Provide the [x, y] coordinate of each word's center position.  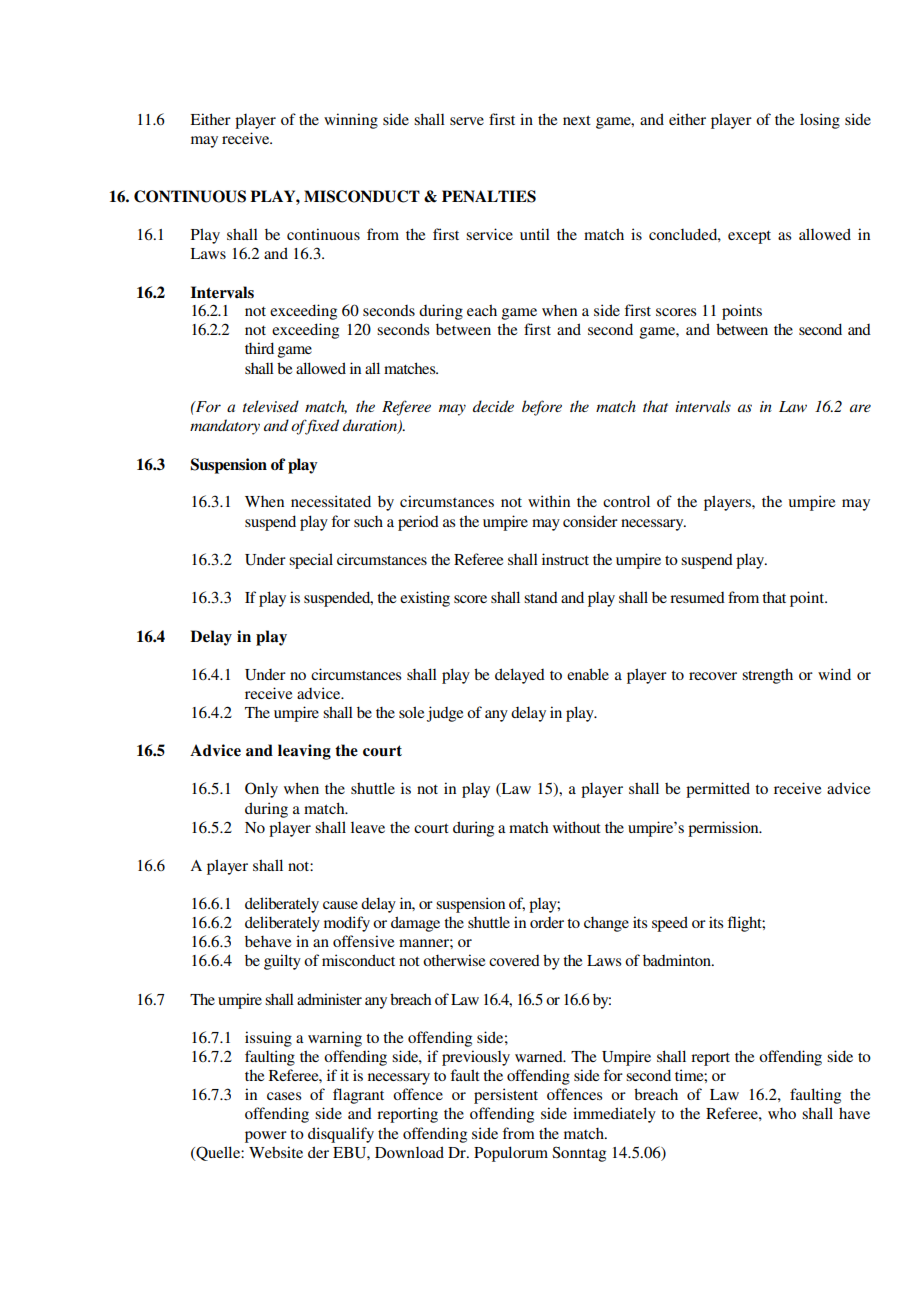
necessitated [331, 501]
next [577, 120]
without [577, 827]
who [782, 1113]
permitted [718, 790]
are [860, 408]
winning [351, 121]
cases [284, 1096]
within [549, 501]
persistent [506, 1096]
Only [261, 790]
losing [820, 121]
